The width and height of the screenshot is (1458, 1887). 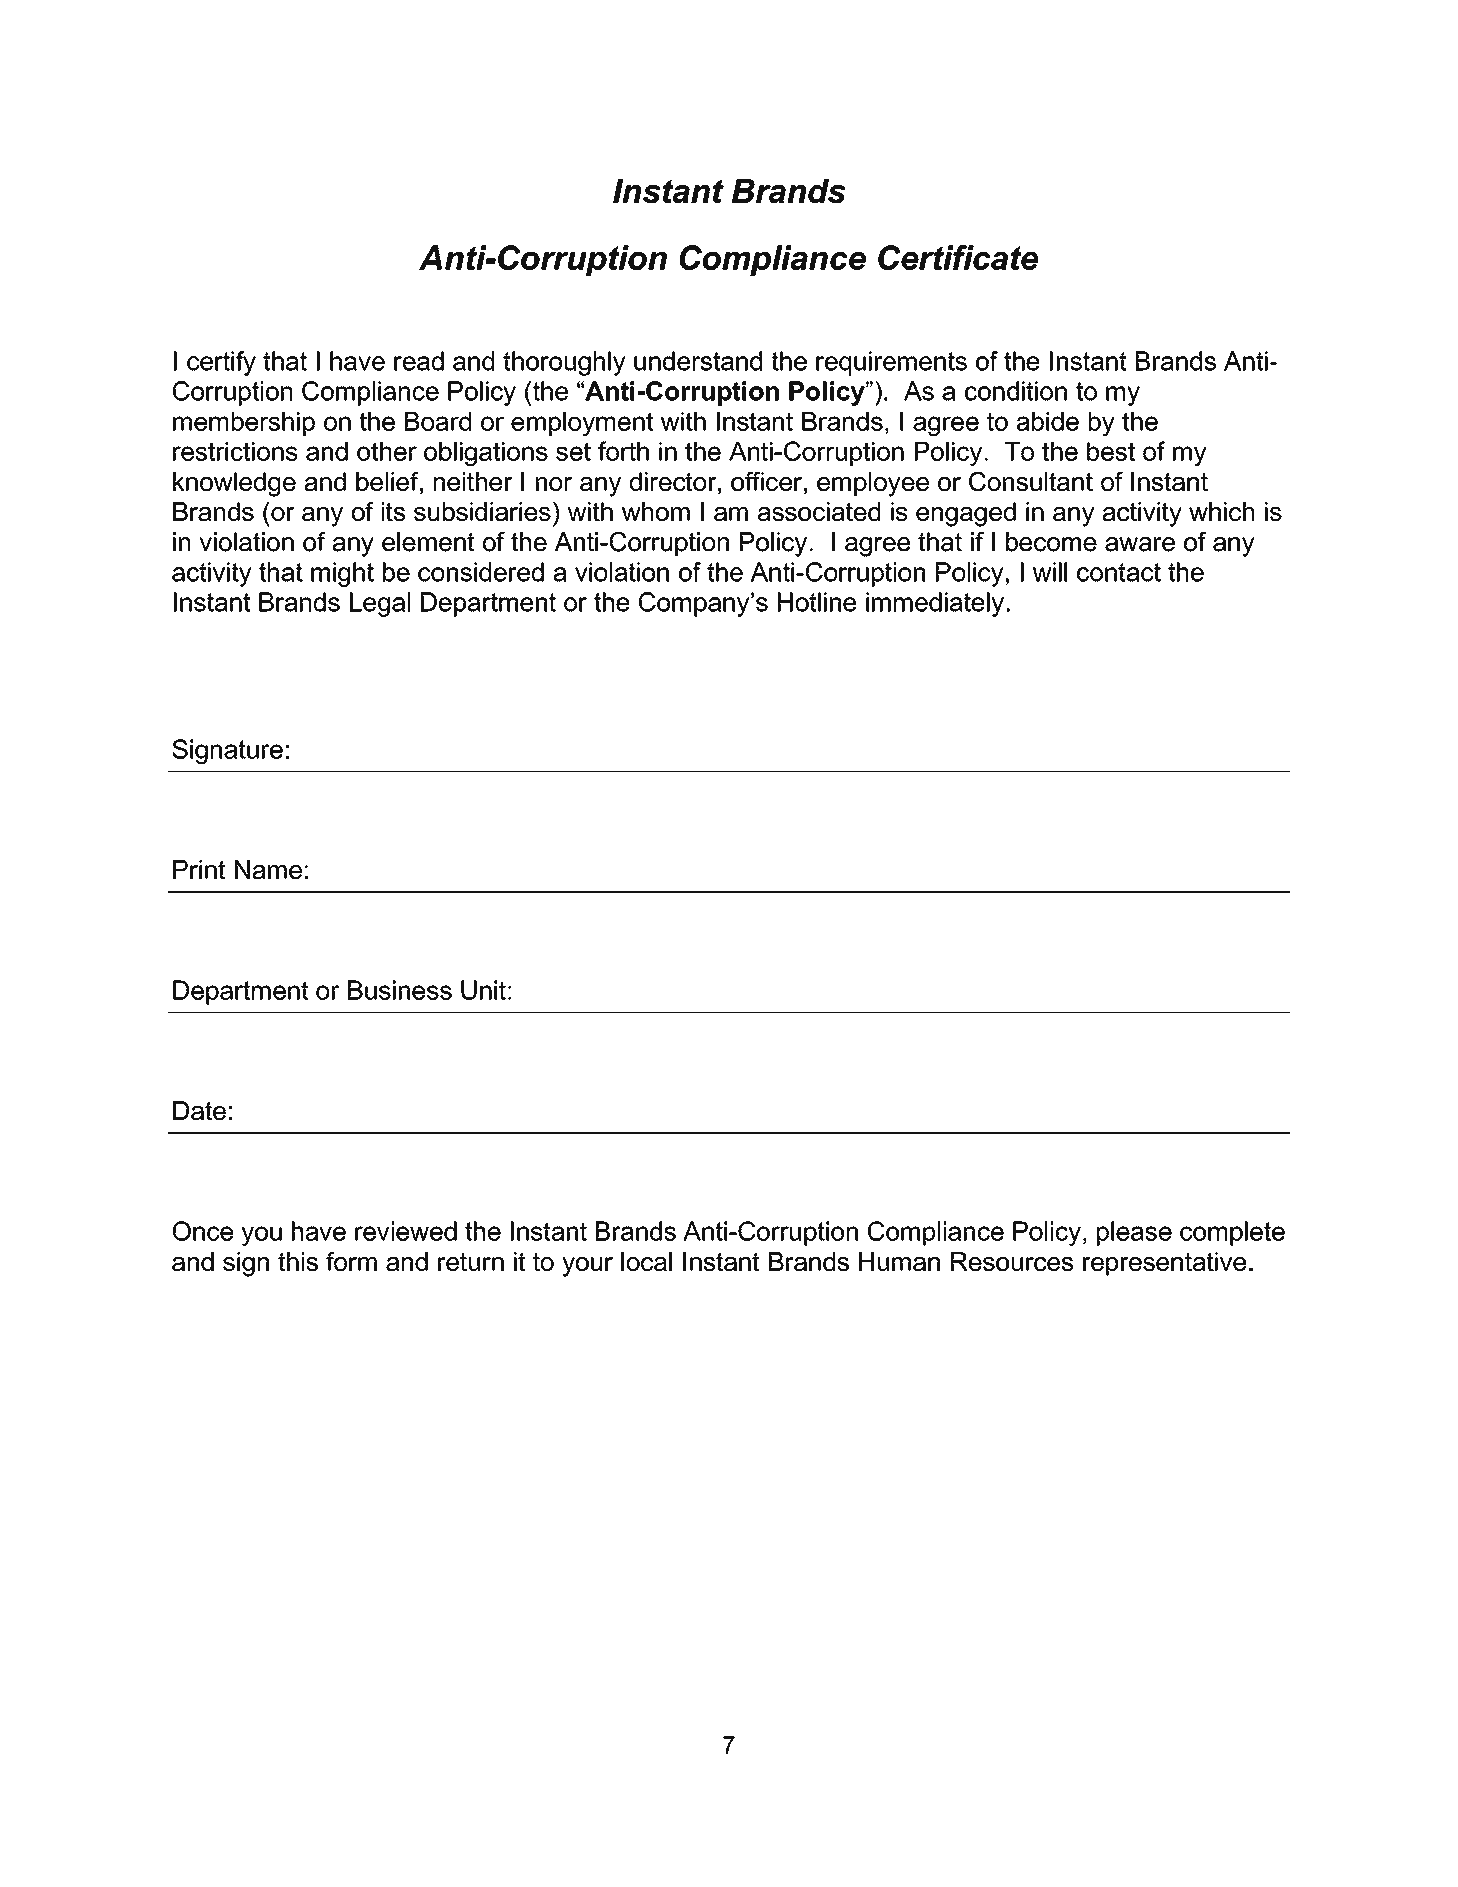 I want to click on Hotline, so click(x=817, y=602).
